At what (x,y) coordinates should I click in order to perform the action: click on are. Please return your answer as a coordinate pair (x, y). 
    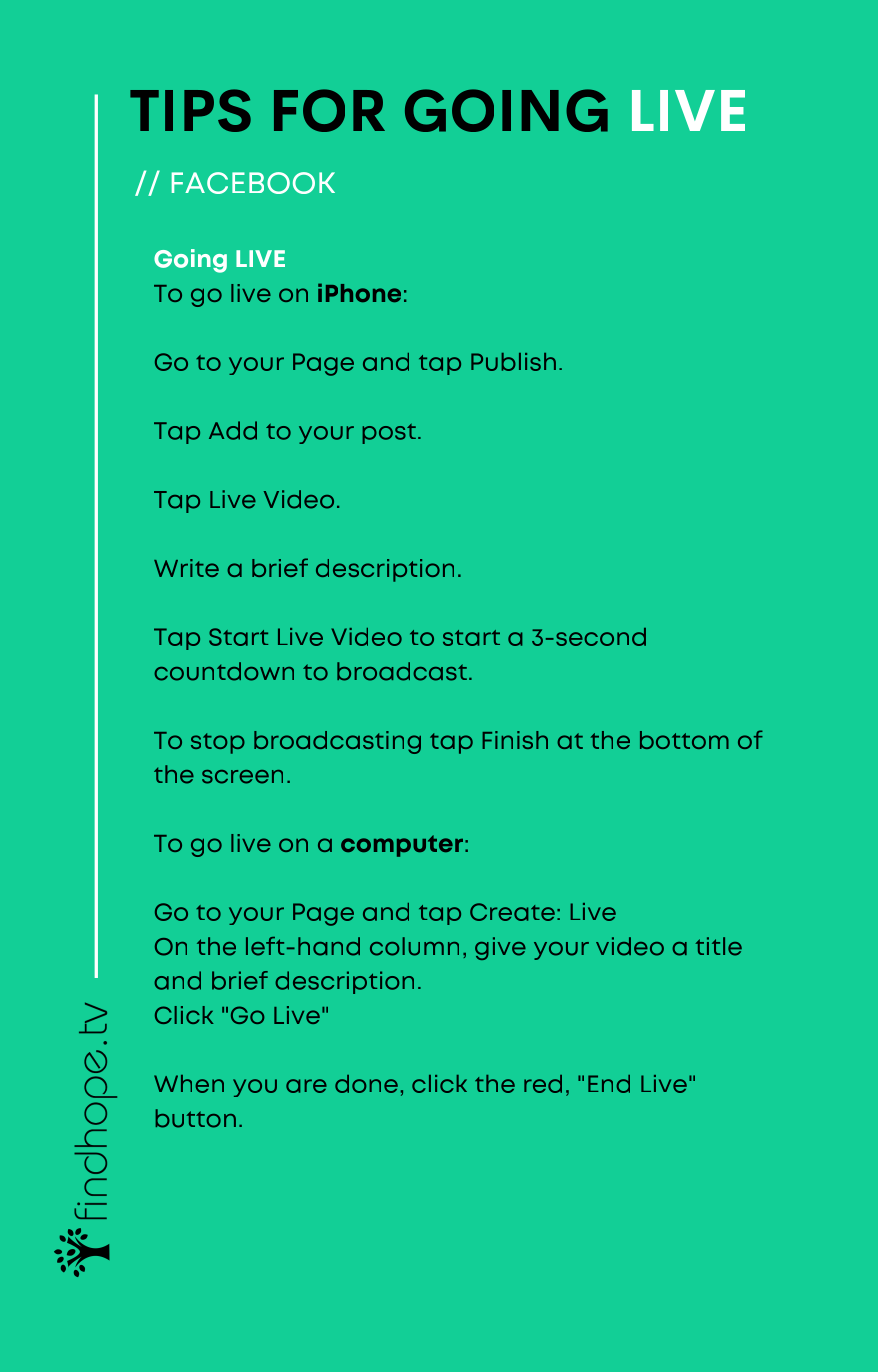
    Looking at the image, I should click on (306, 1086).
